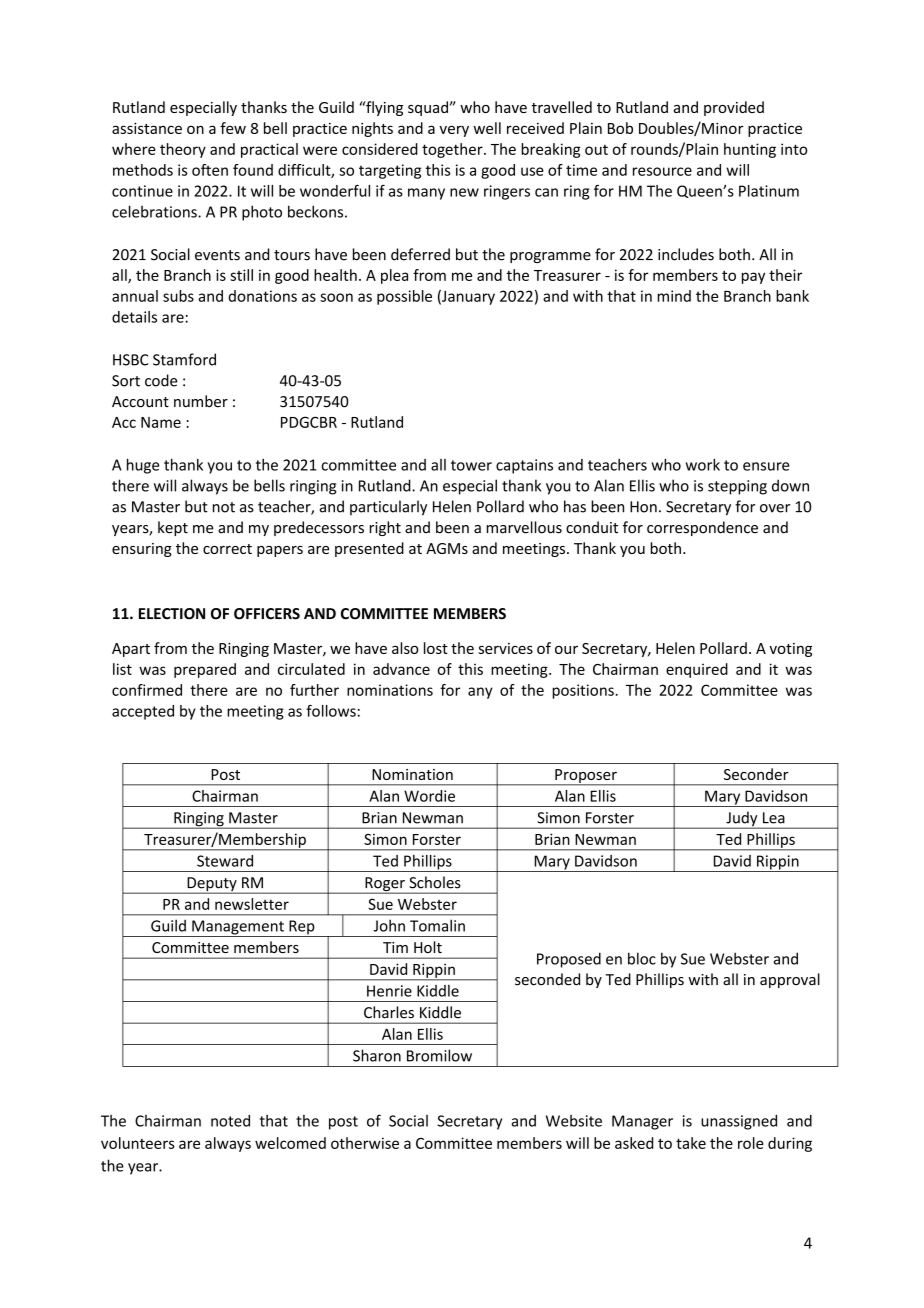  Describe the element at coordinates (183, 150) in the image. I see `theory` at that location.
